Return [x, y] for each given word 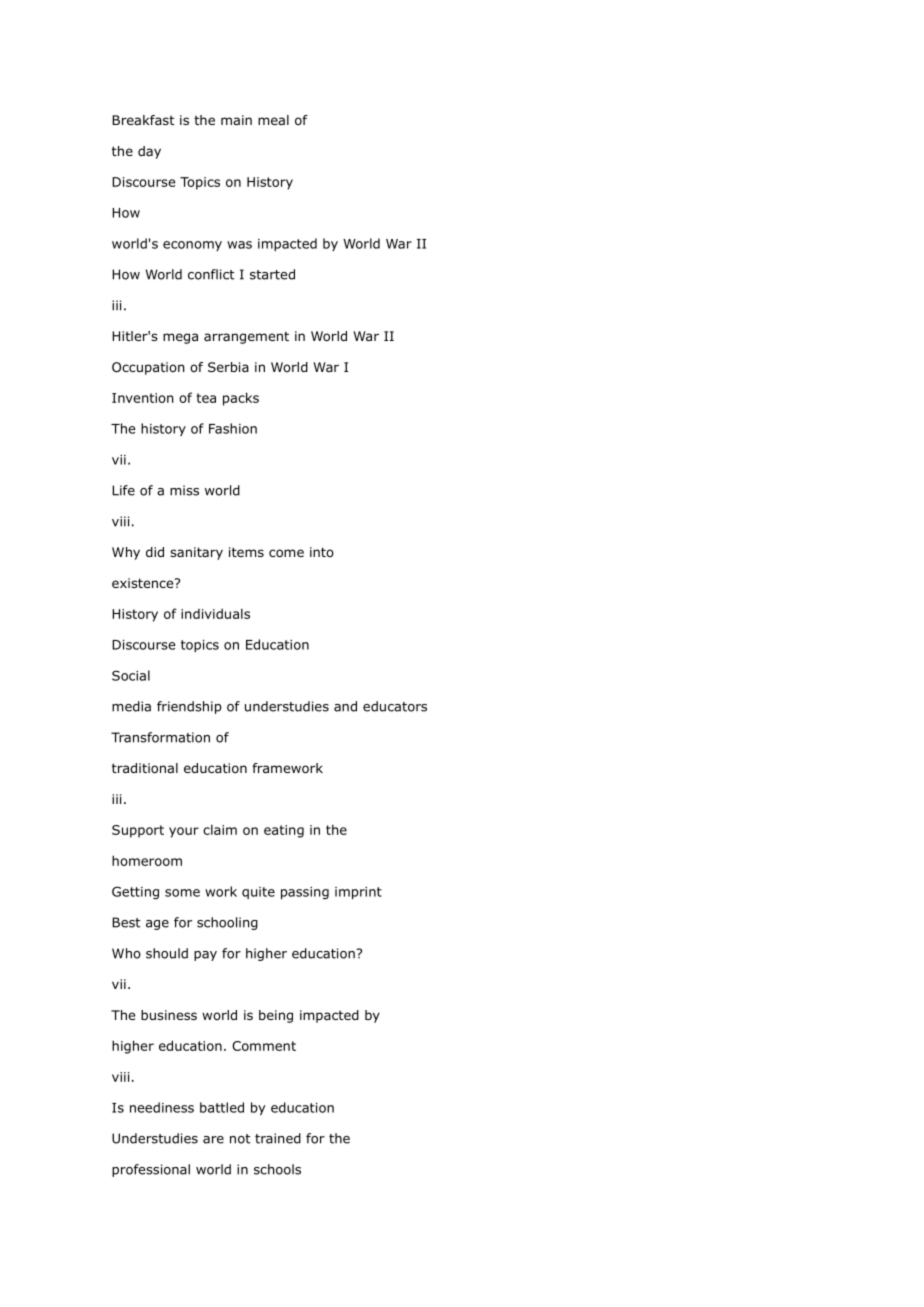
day [149, 152]
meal [273, 120]
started [272, 274]
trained [278, 1138]
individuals [215, 613]
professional [151, 1170]
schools [277, 1169]
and [345, 706]
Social [131, 675]
